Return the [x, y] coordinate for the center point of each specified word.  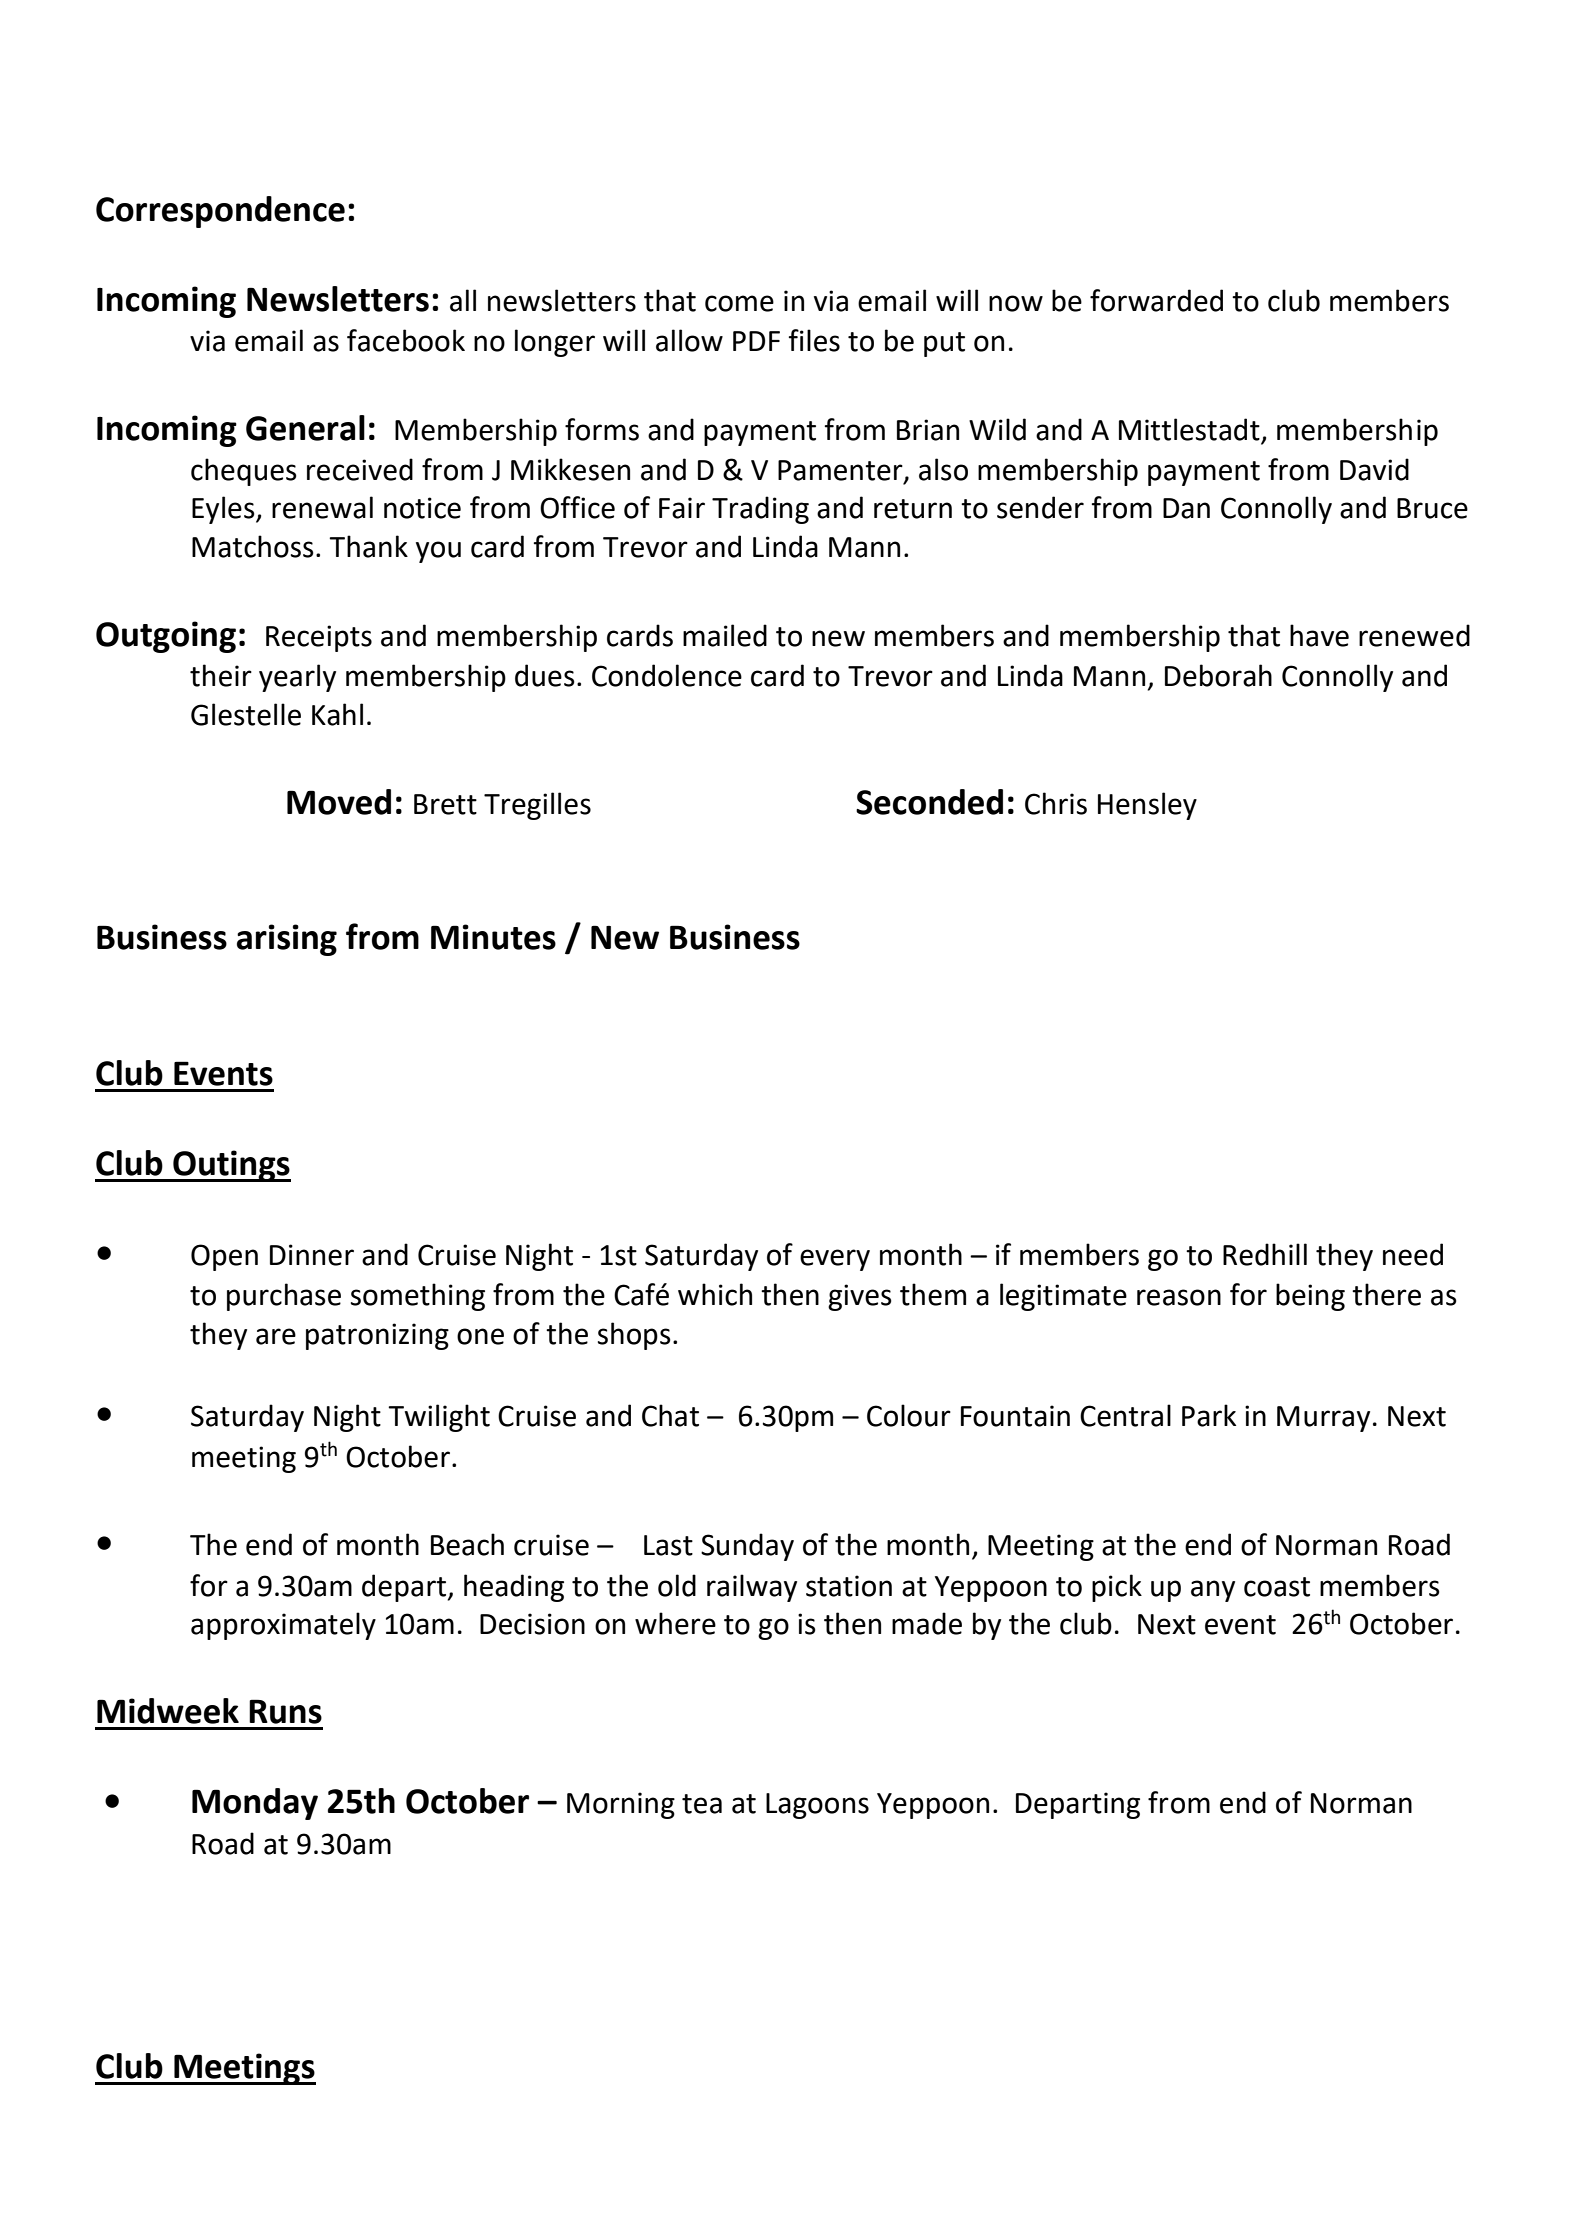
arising [287, 940]
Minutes [493, 937]
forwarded [1156, 300]
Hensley [1147, 806]
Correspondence [220, 212]
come [739, 303]
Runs [285, 1711]
